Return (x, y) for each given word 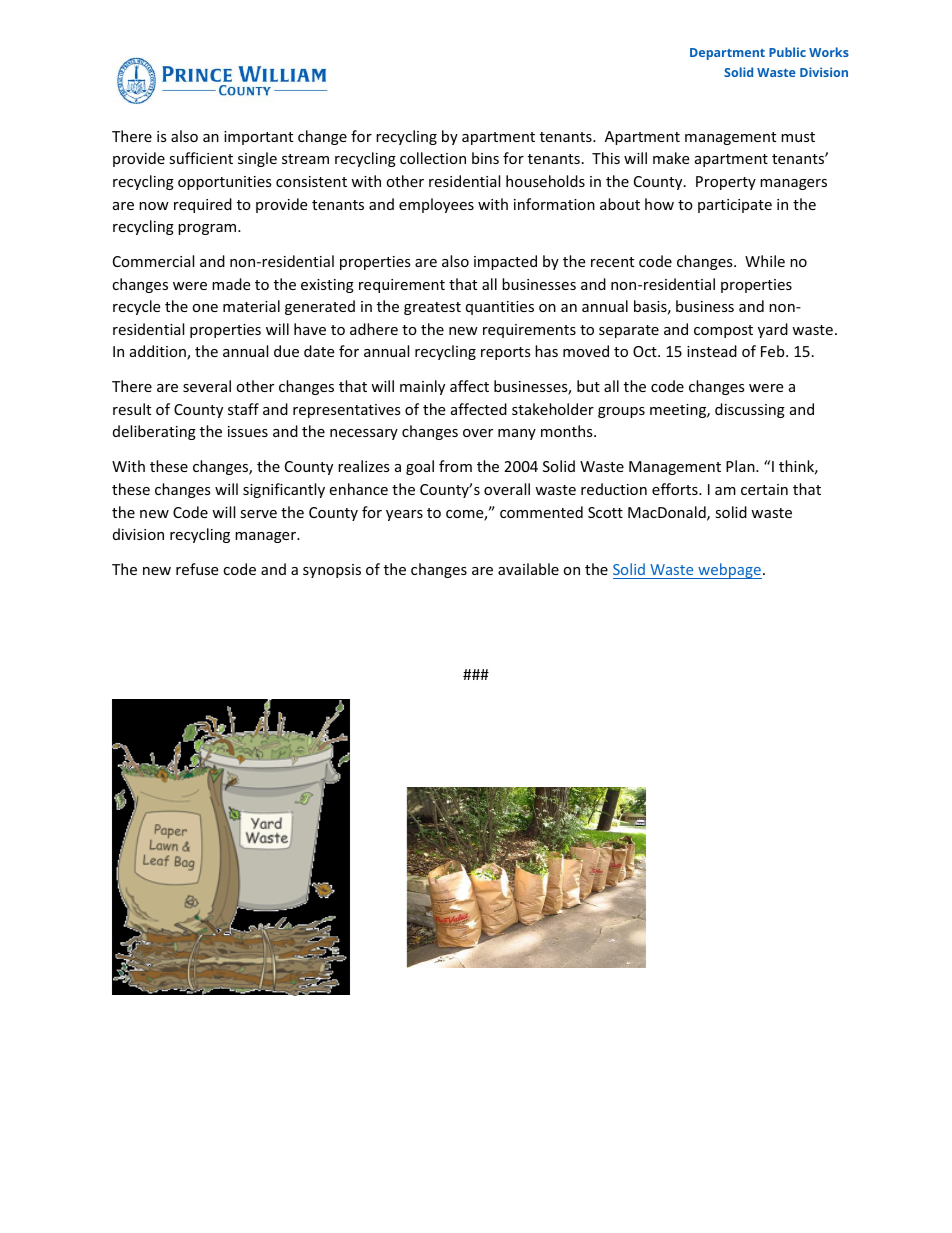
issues (248, 431)
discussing (750, 410)
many (517, 434)
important (258, 138)
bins (485, 158)
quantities (500, 308)
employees (436, 205)
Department (727, 54)
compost (723, 331)
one (205, 308)
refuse (197, 569)
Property (726, 183)
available (528, 569)
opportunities (225, 183)
